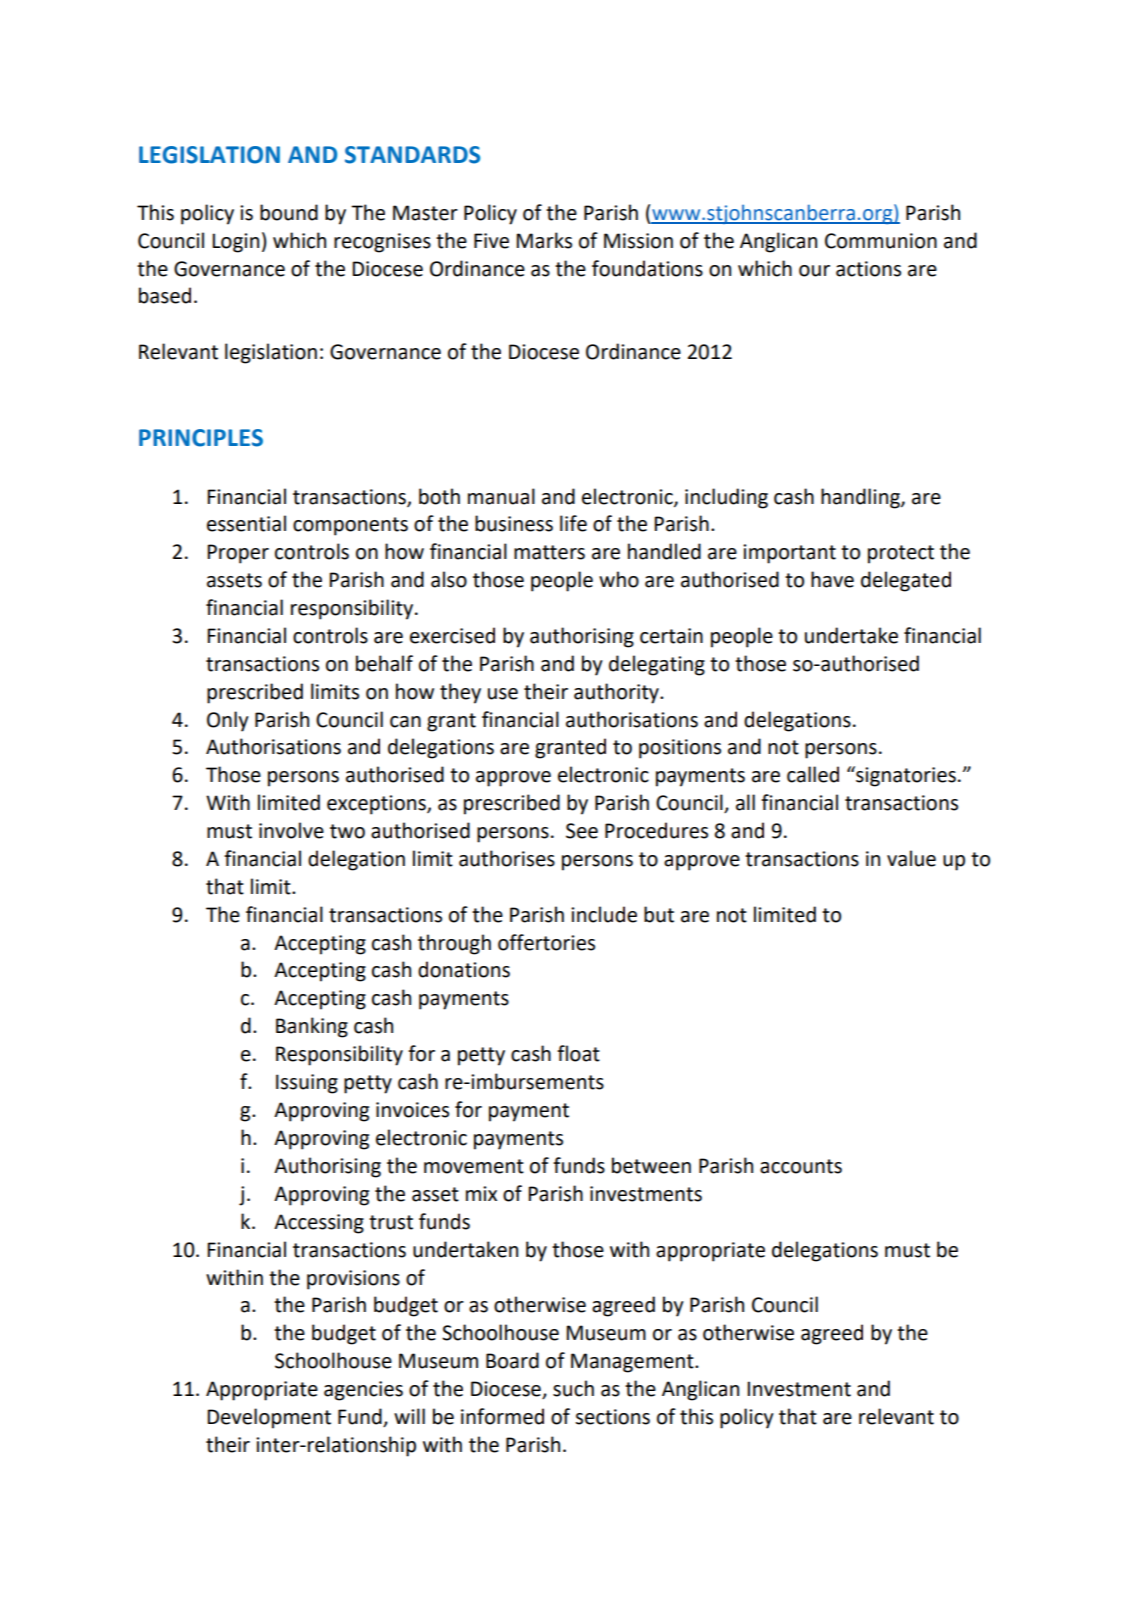 This screenshot has height=1603, width=1133. What do you see at coordinates (291, 830) in the screenshot?
I see `involve` at bounding box center [291, 830].
